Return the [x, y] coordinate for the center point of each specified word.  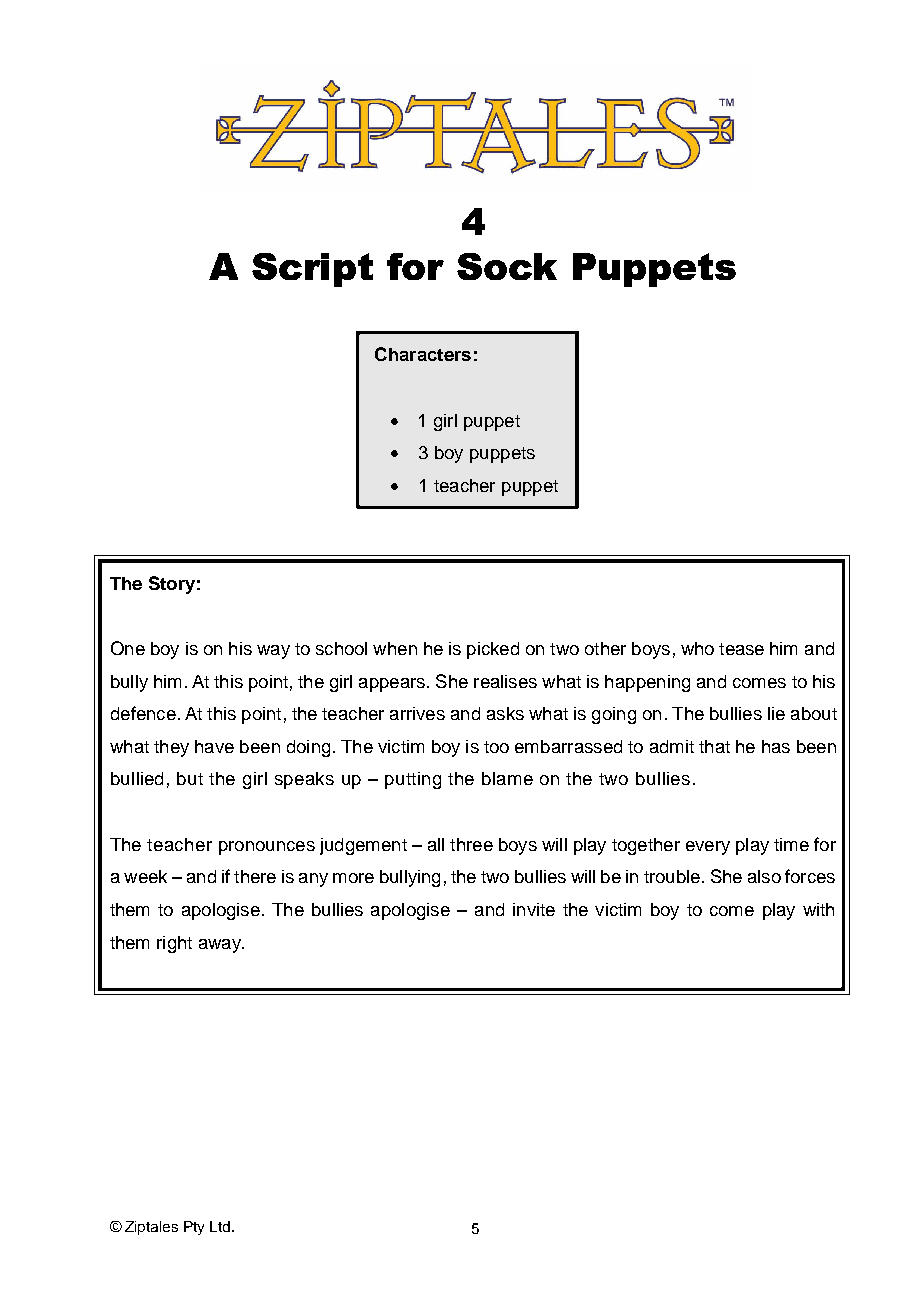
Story [172, 585]
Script [312, 270]
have [214, 746]
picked [493, 650]
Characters [423, 354]
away [221, 946]
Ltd [220, 1226]
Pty [194, 1228]
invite [534, 909]
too [496, 747]
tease [741, 649]
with [818, 909]
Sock [507, 266]
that [714, 746]
